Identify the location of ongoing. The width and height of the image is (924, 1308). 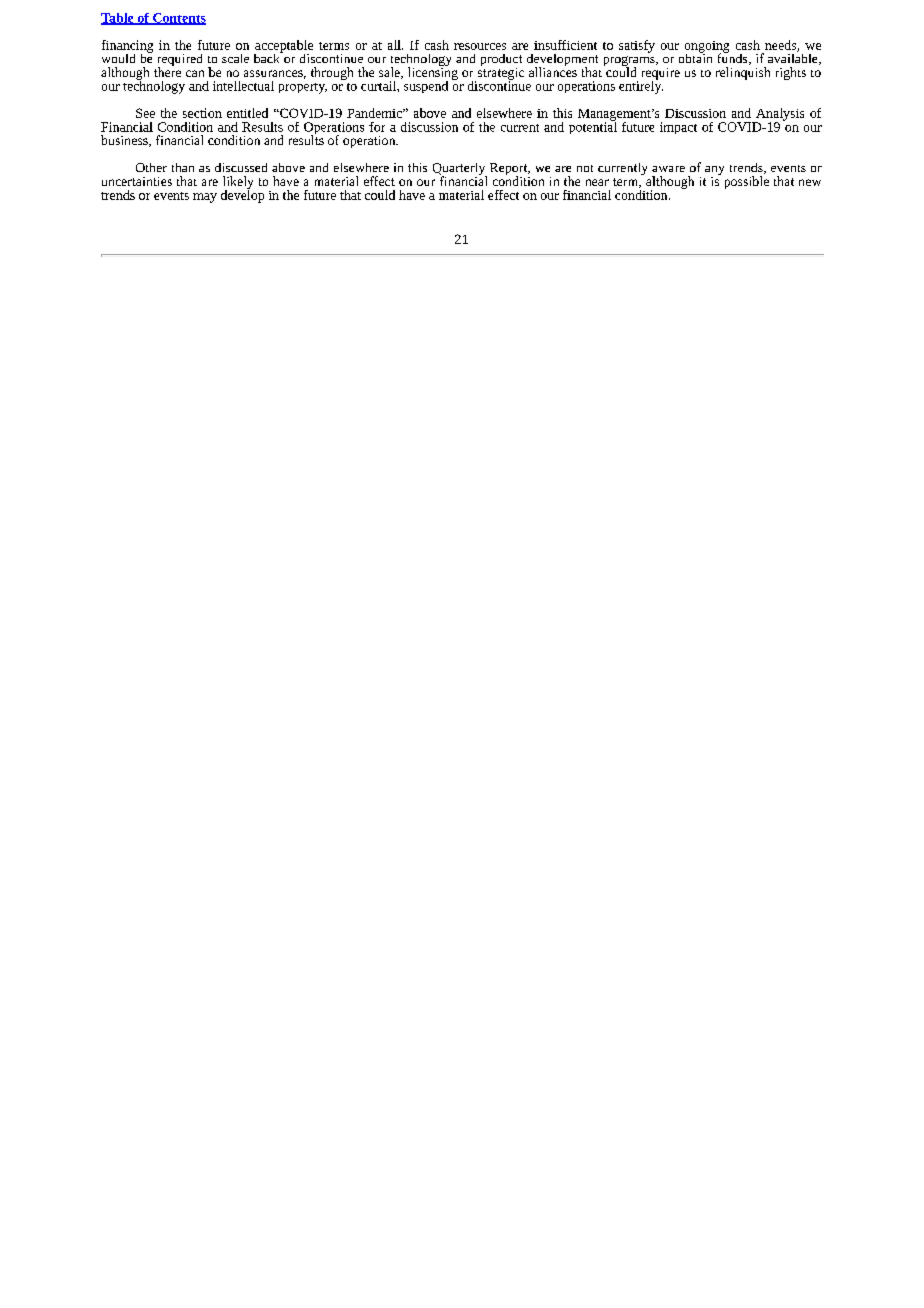
(707, 48).
